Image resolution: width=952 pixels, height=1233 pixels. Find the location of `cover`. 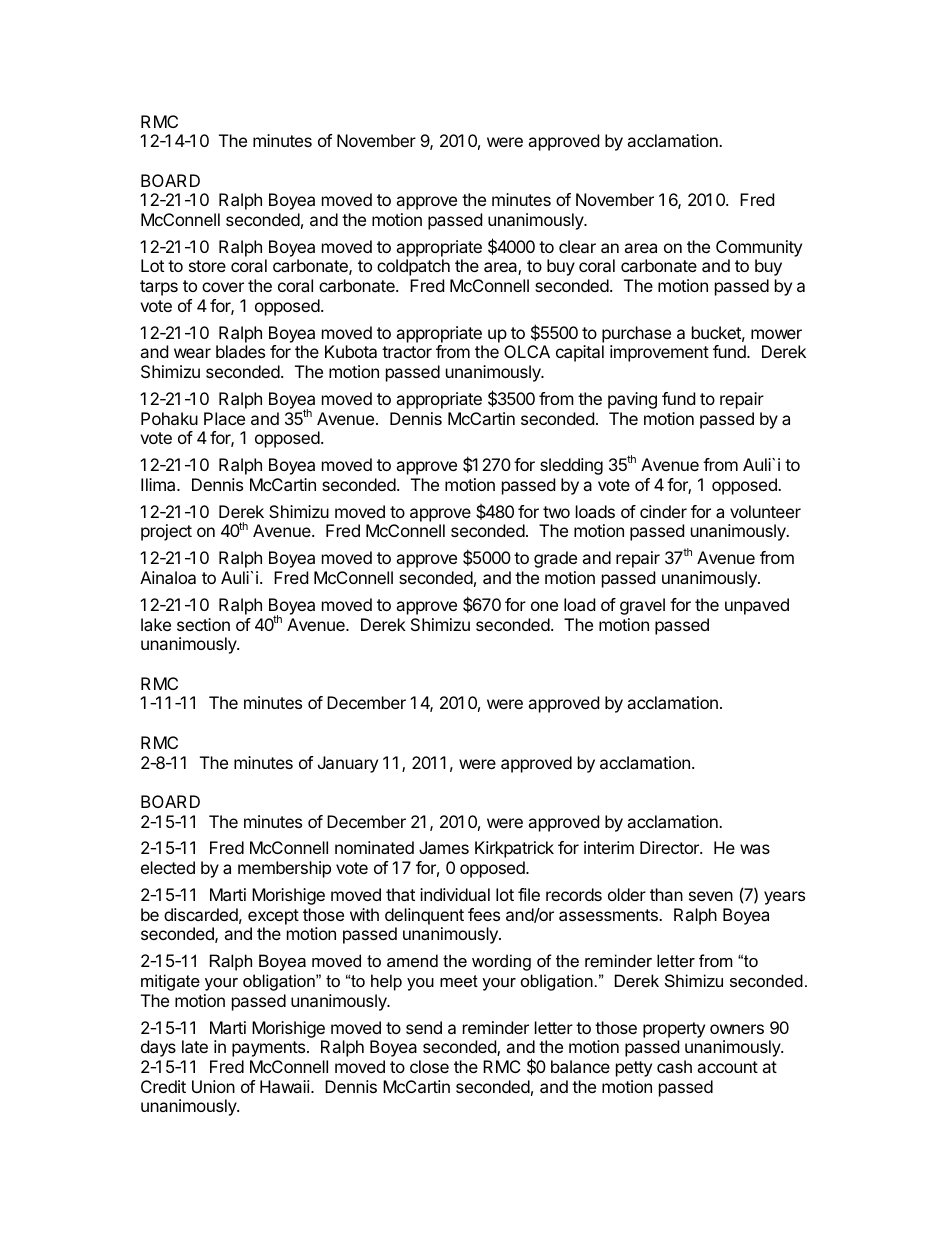

cover is located at coordinates (223, 287).
